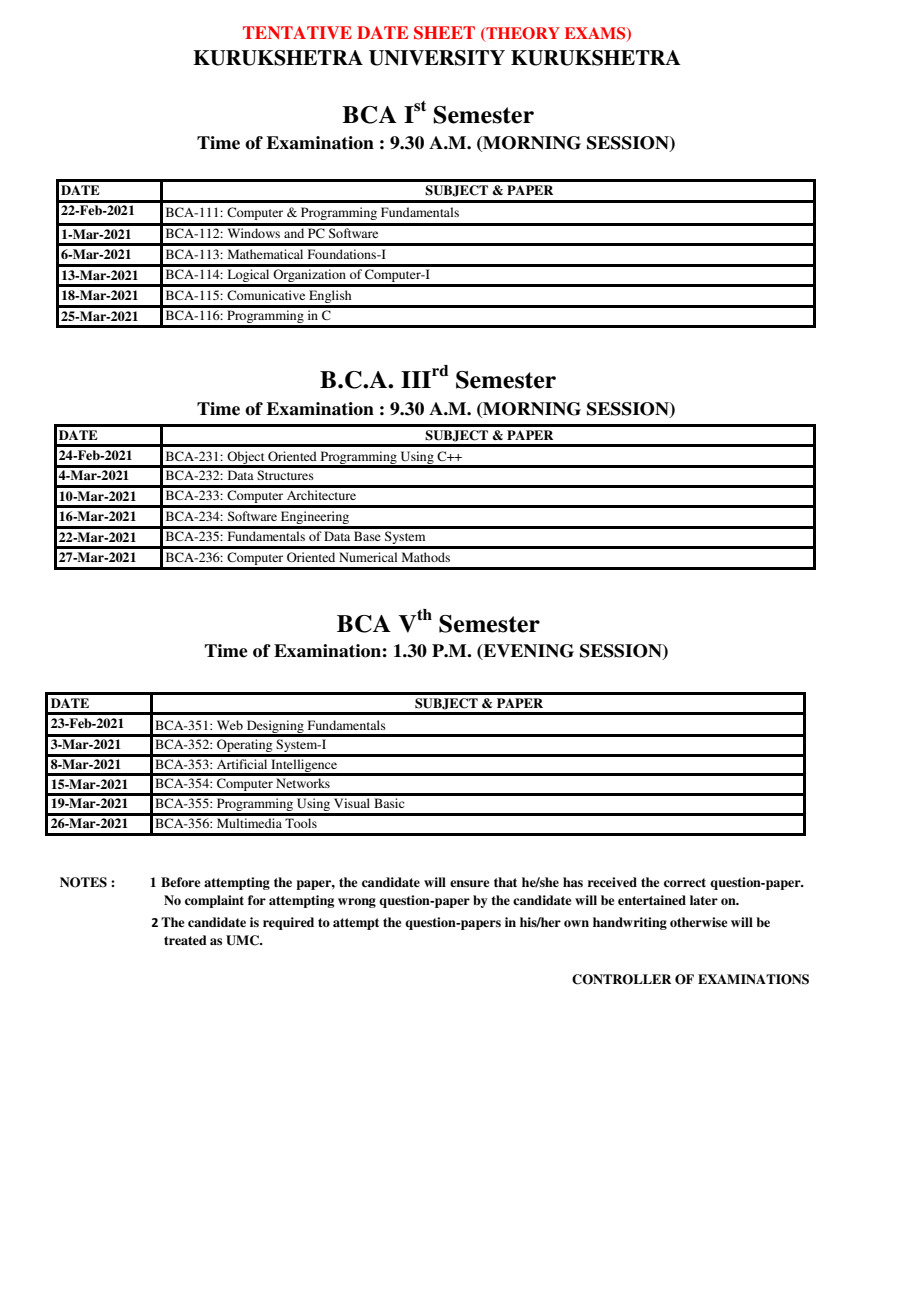  What do you see at coordinates (437, 58) in the screenshot?
I see `UNIVERSITY` at bounding box center [437, 58].
